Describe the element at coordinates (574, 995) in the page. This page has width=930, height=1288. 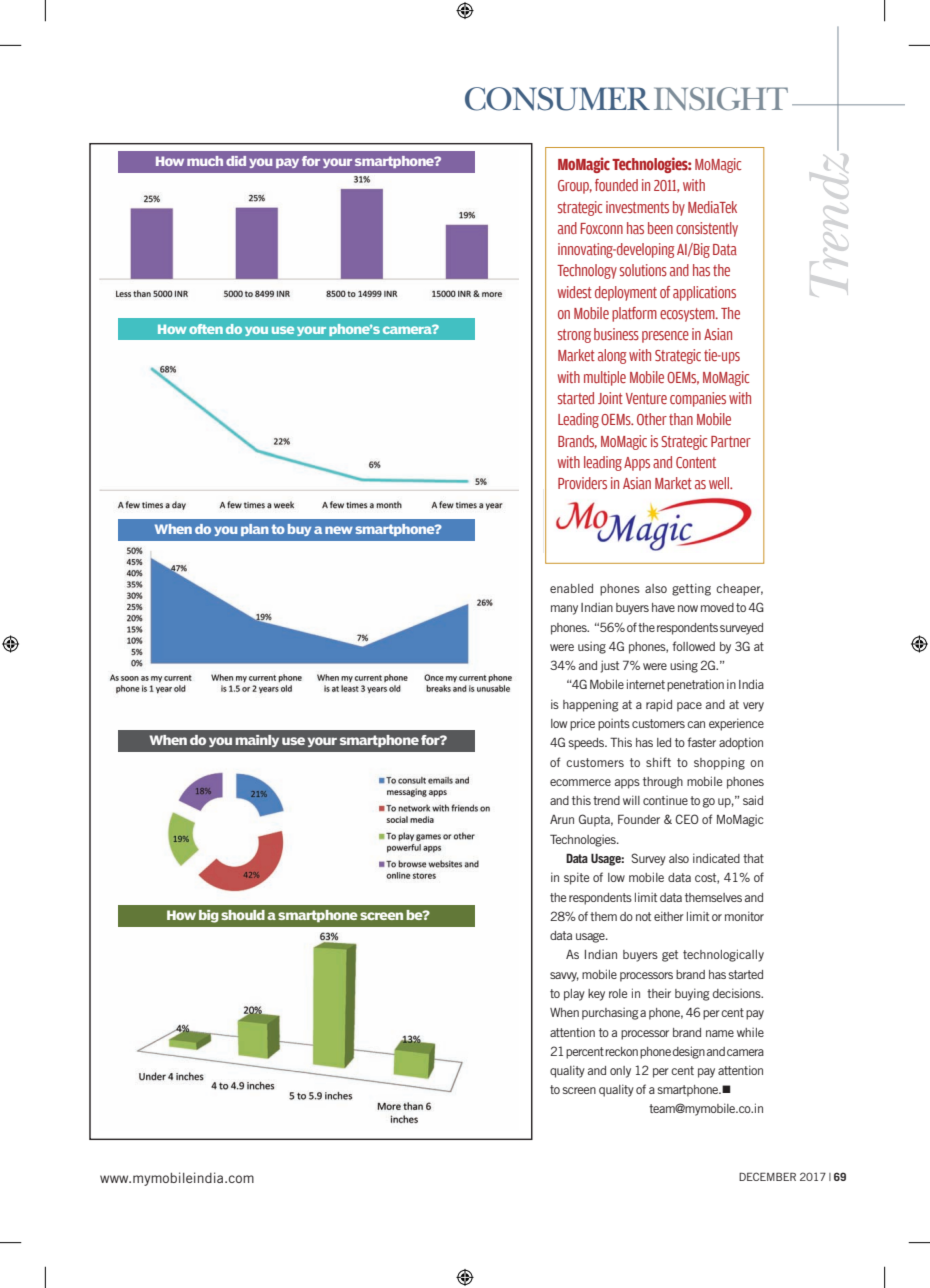
I see `play` at that location.
